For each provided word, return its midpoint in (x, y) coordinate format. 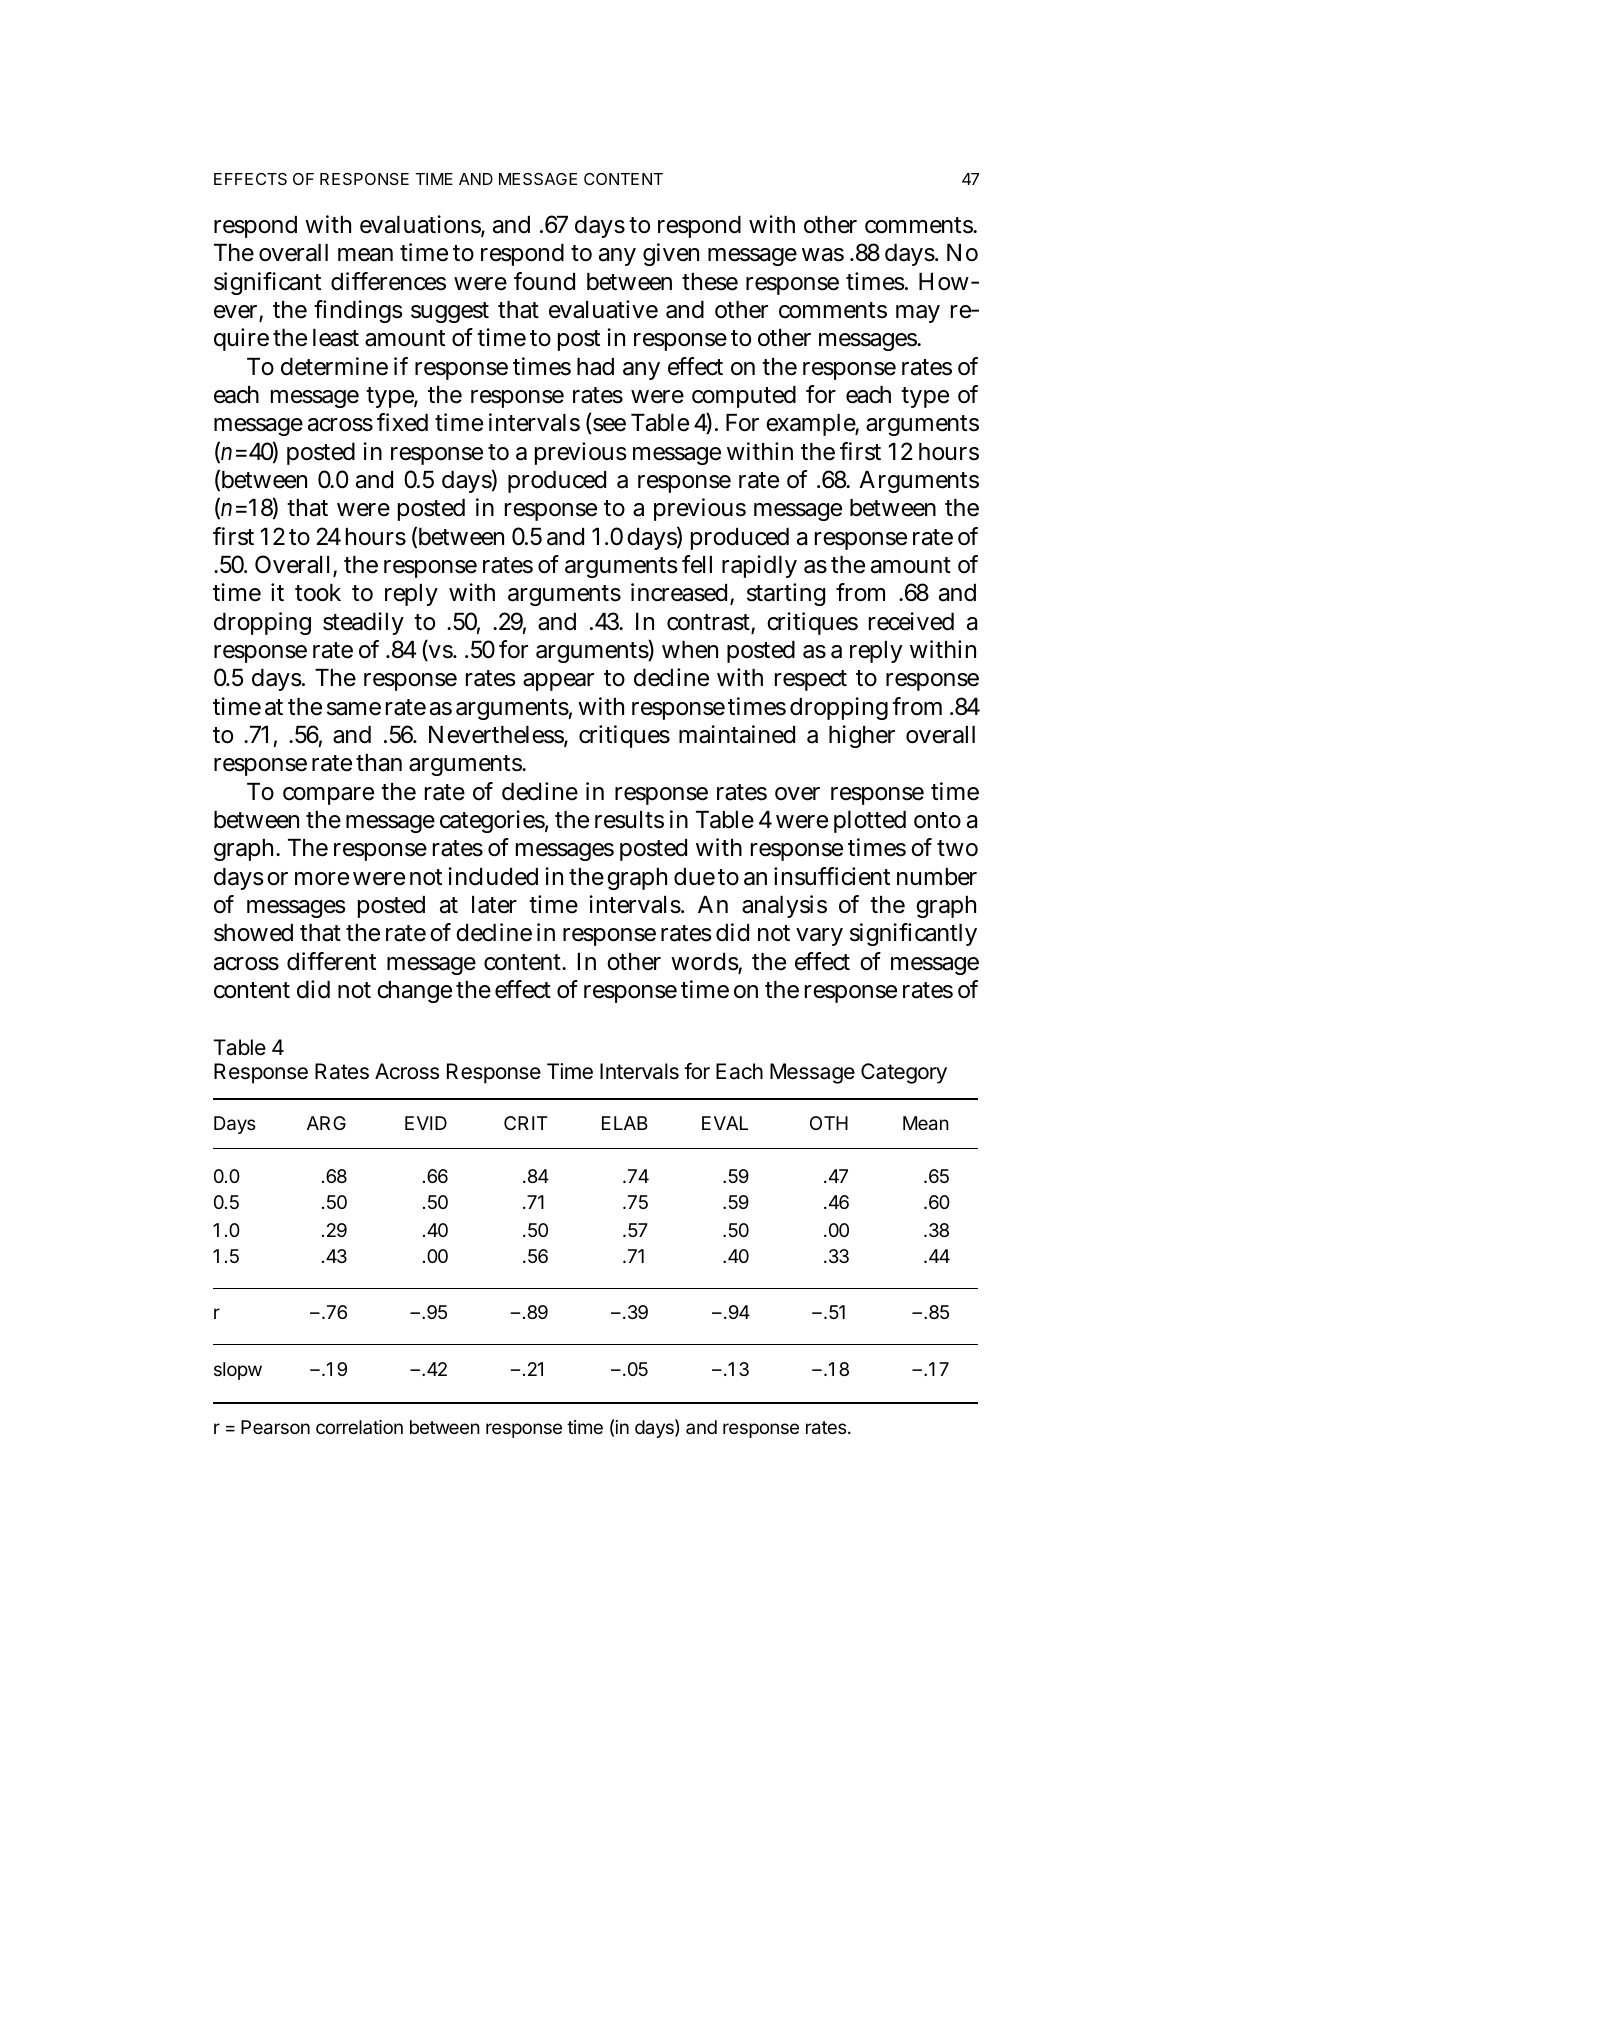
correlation (359, 1427)
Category (904, 1073)
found (544, 281)
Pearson (275, 1427)
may (918, 314)
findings (358, 311)
